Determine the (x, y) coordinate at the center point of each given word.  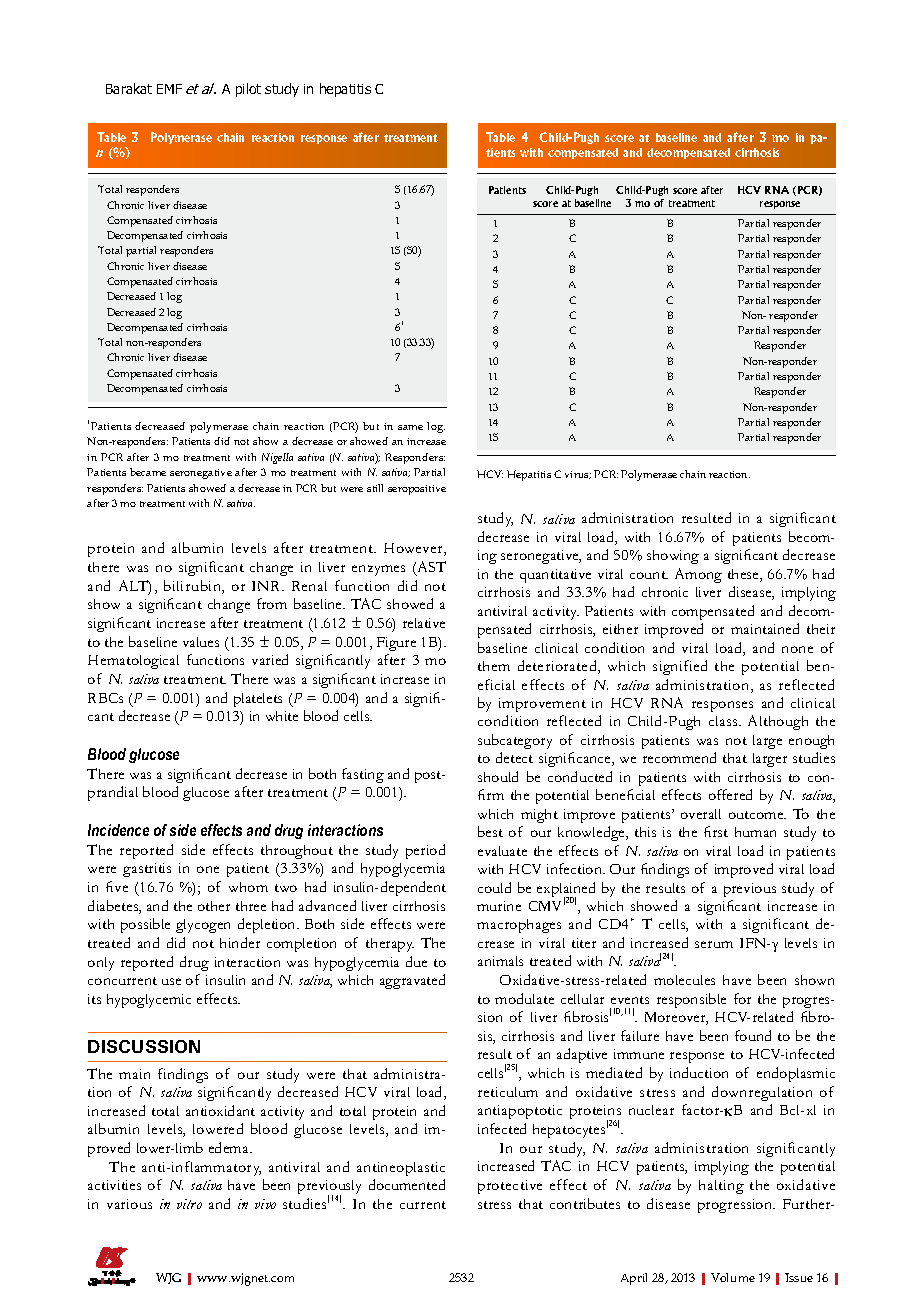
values (201, 642)
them (494, 666)
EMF (169, 89)
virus (578, 475)
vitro (189, 1204)
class (724, 721)
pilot (248, 90)
